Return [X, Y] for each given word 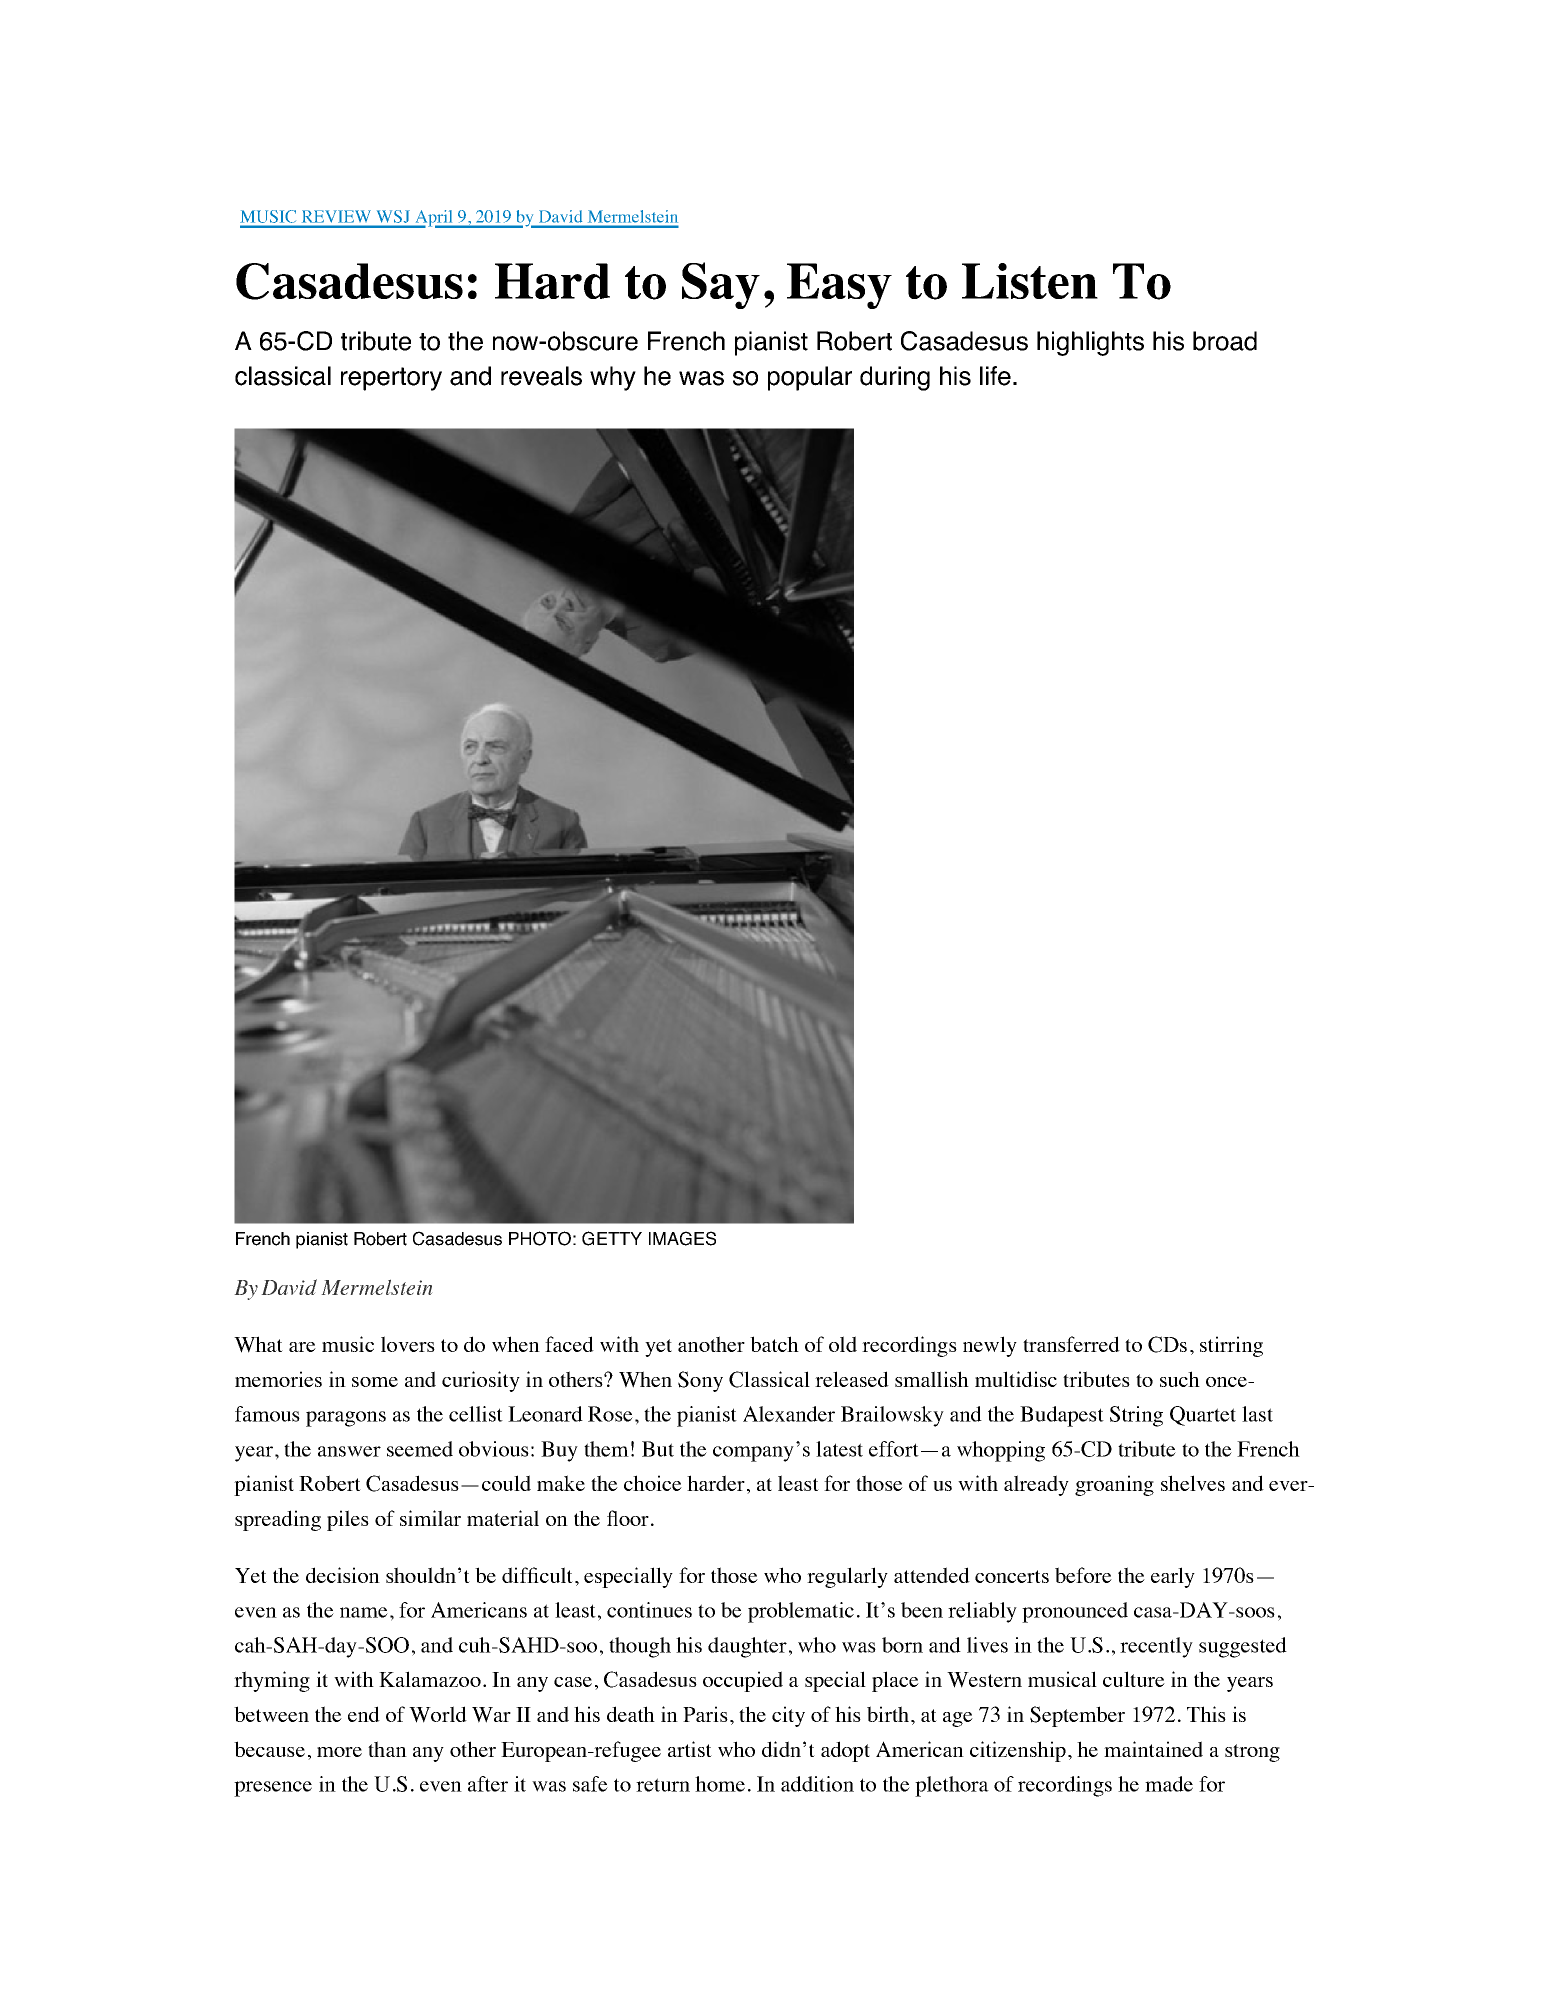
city [788, 1716]
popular [810, 378]
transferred [1071, 1344]
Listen [1030, 281]
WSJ [392, 216]
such [1180, 1379]
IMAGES [682, 1238]
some [375, 1382]
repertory [391, 379]
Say [721, 285]
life [995, 376]
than [387, 1749]
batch [774, 1344]
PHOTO [540, 1238]
